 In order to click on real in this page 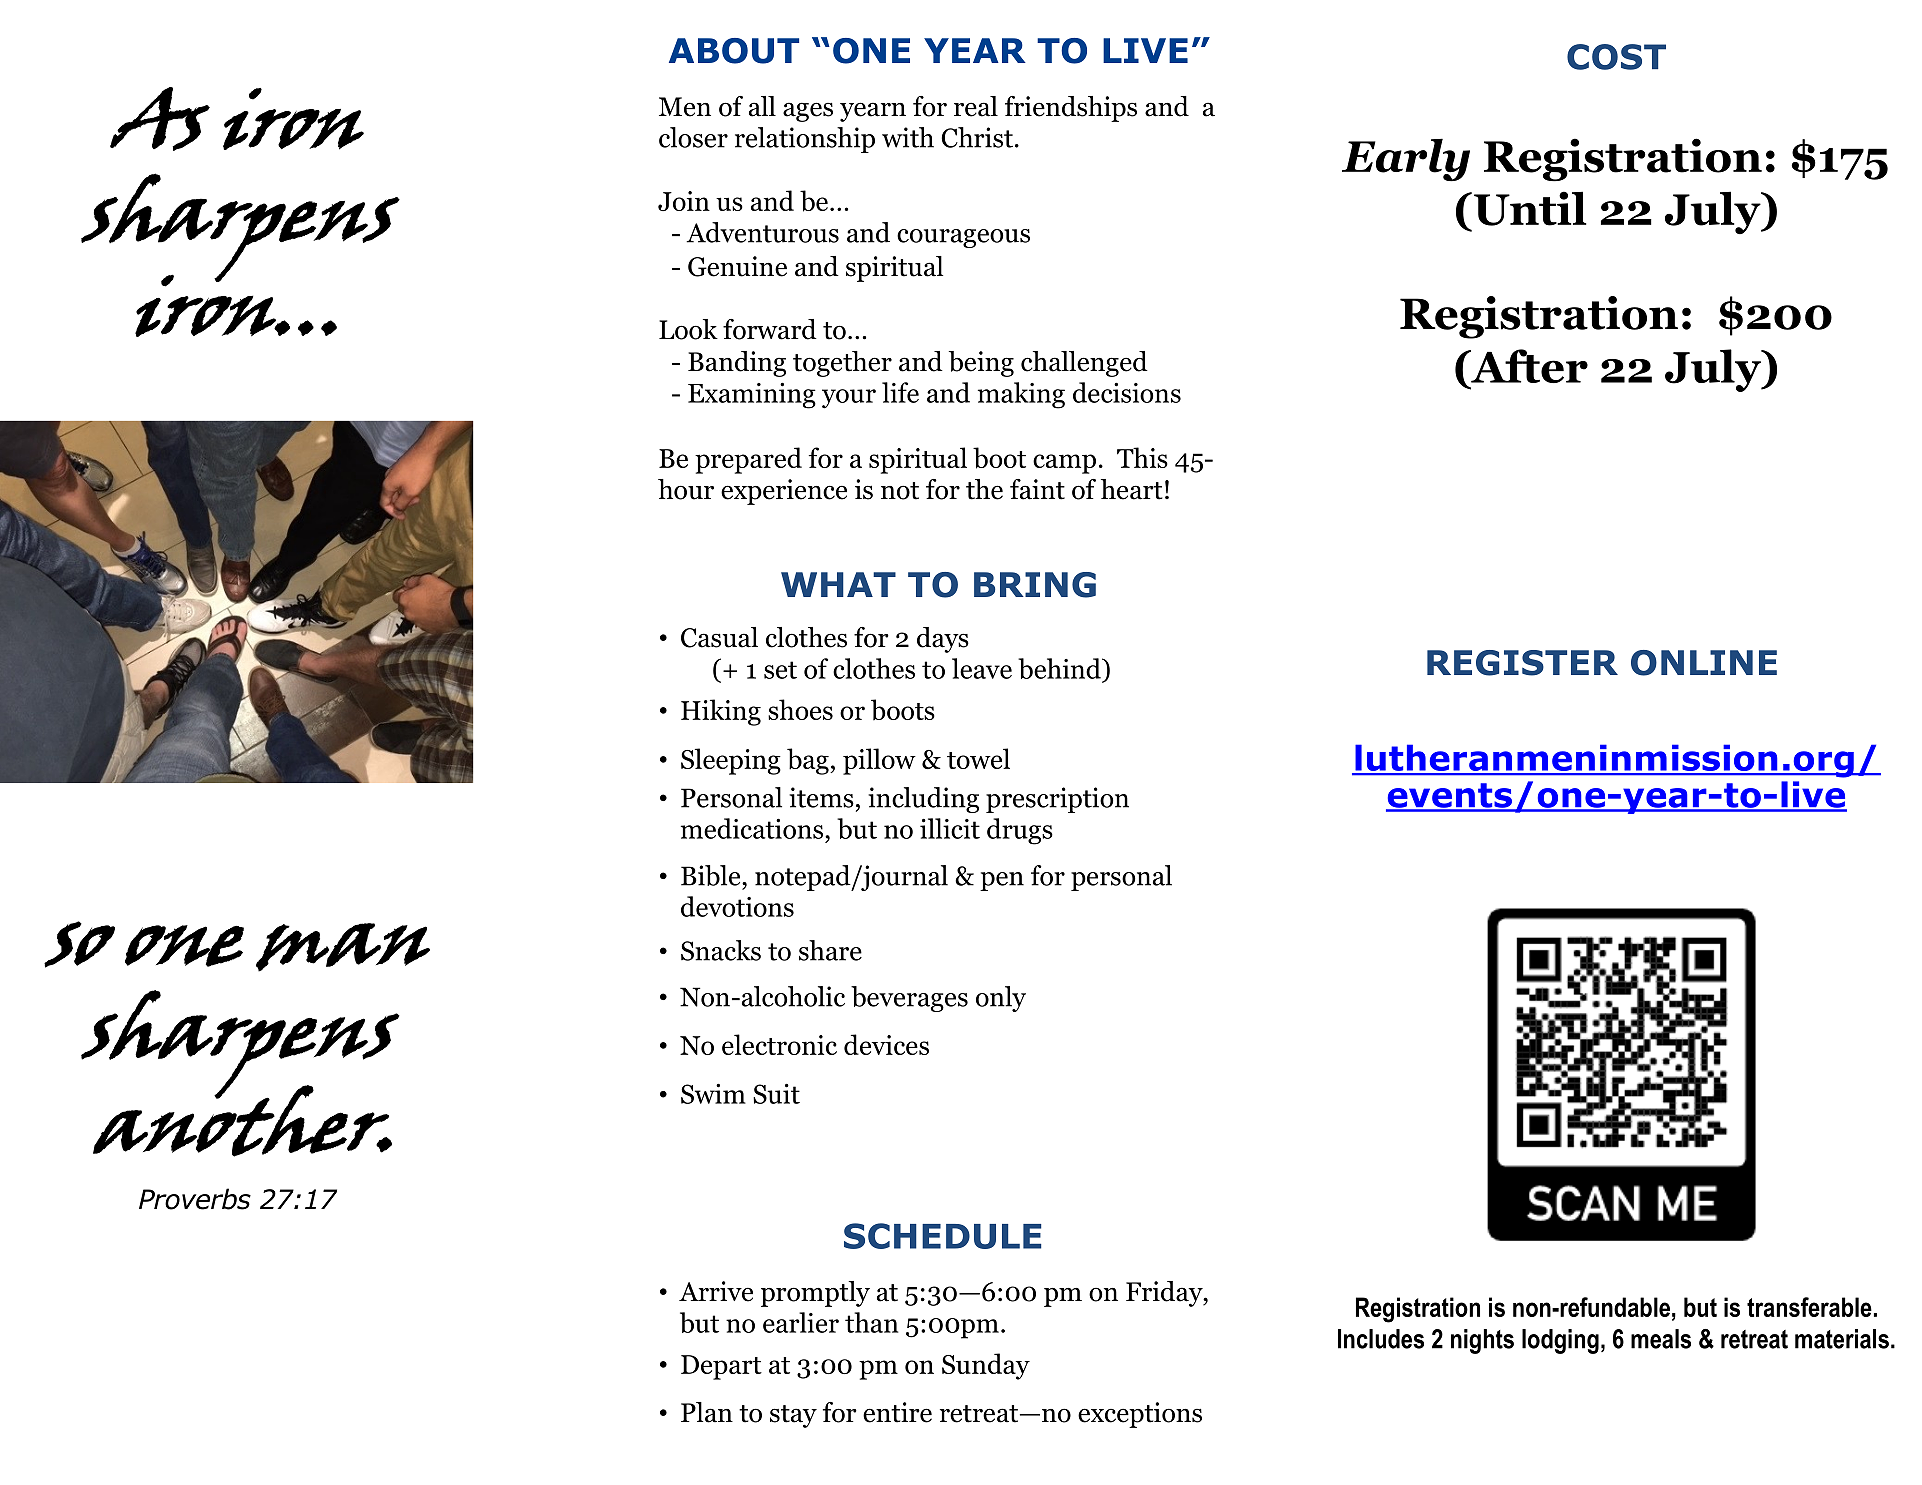, I will do `click(976, 106)`.
